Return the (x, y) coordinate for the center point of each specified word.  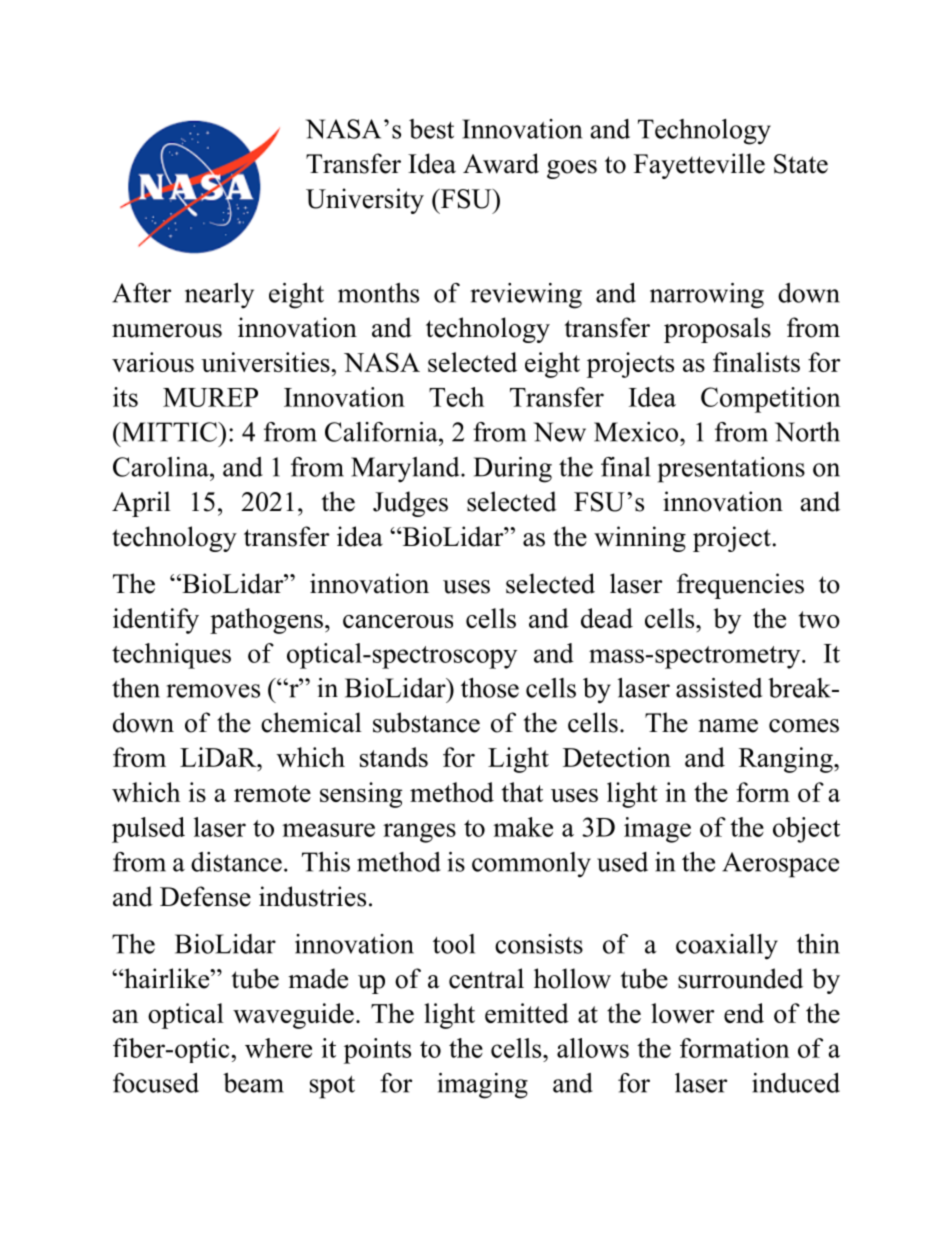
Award (501, 163)
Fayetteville (699, 166)
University (365, 201)
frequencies (740, 586)
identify (156, 621)
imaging (483, 1086)
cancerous (398, 621)
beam (253, 1083)
